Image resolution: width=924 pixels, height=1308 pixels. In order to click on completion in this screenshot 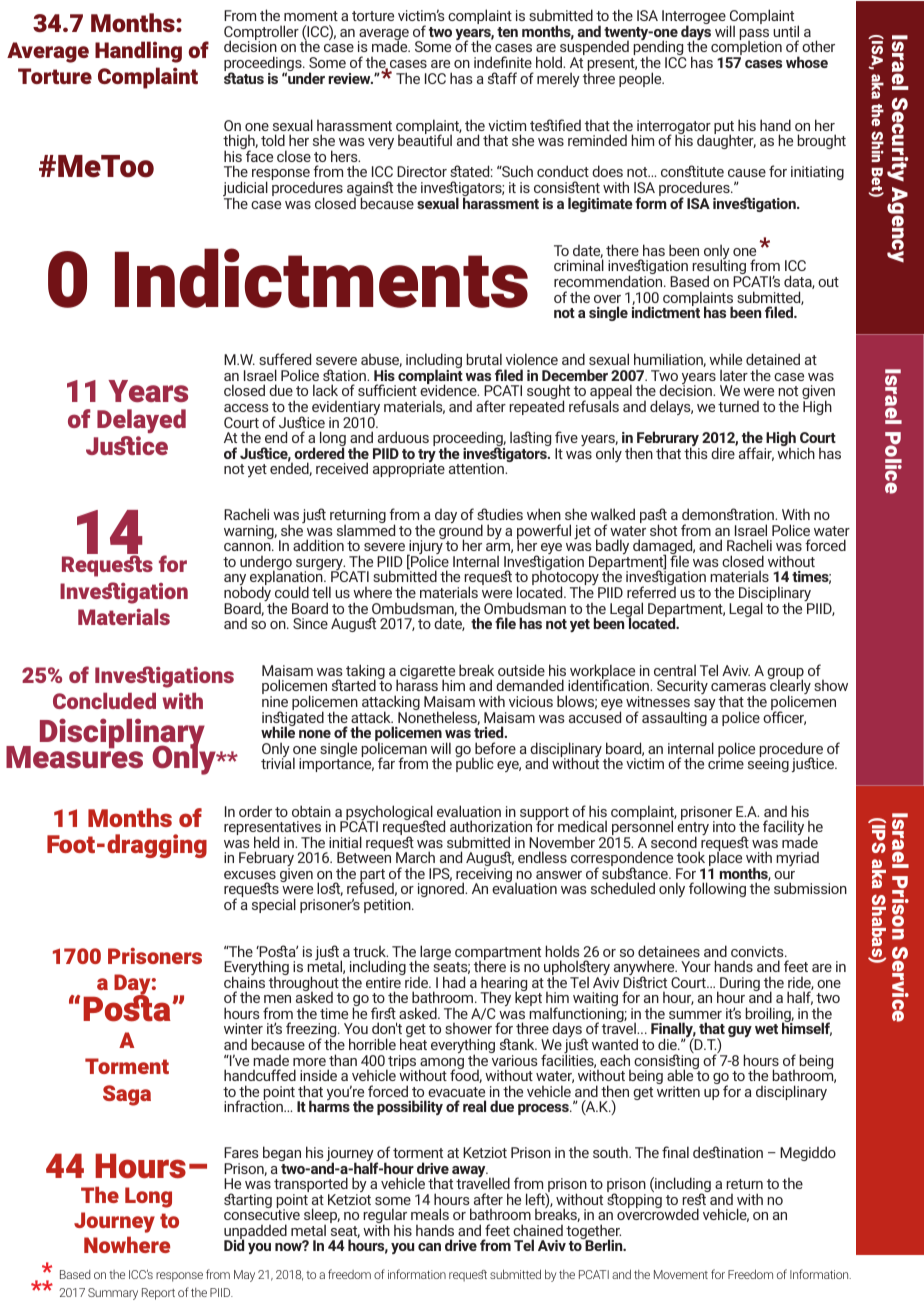, I will do `click(746, 48)`.
